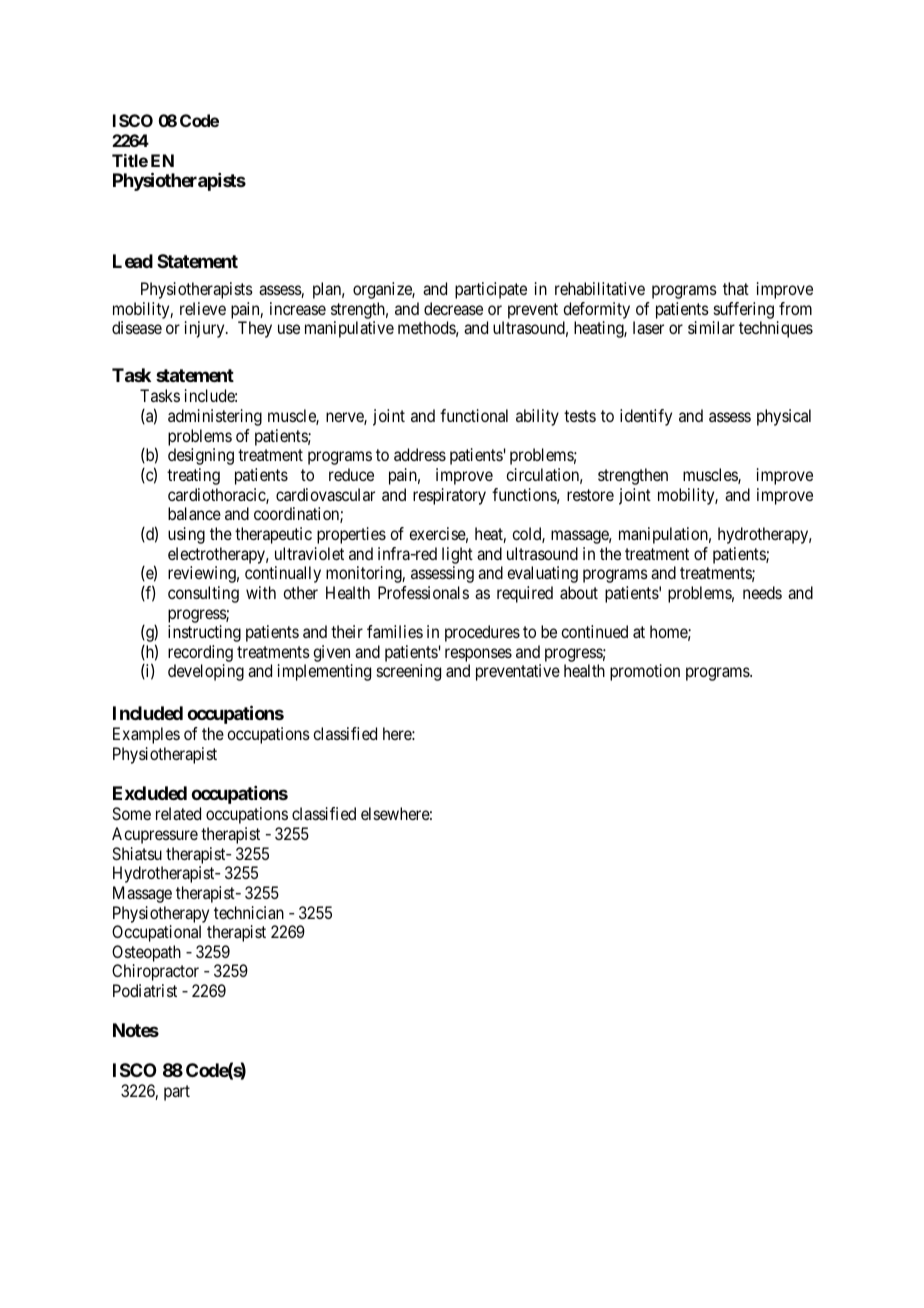 This document has width=924, height=1308. Describe the element at coordinates (645, 672) in the document. I see `promotion` at that location.
